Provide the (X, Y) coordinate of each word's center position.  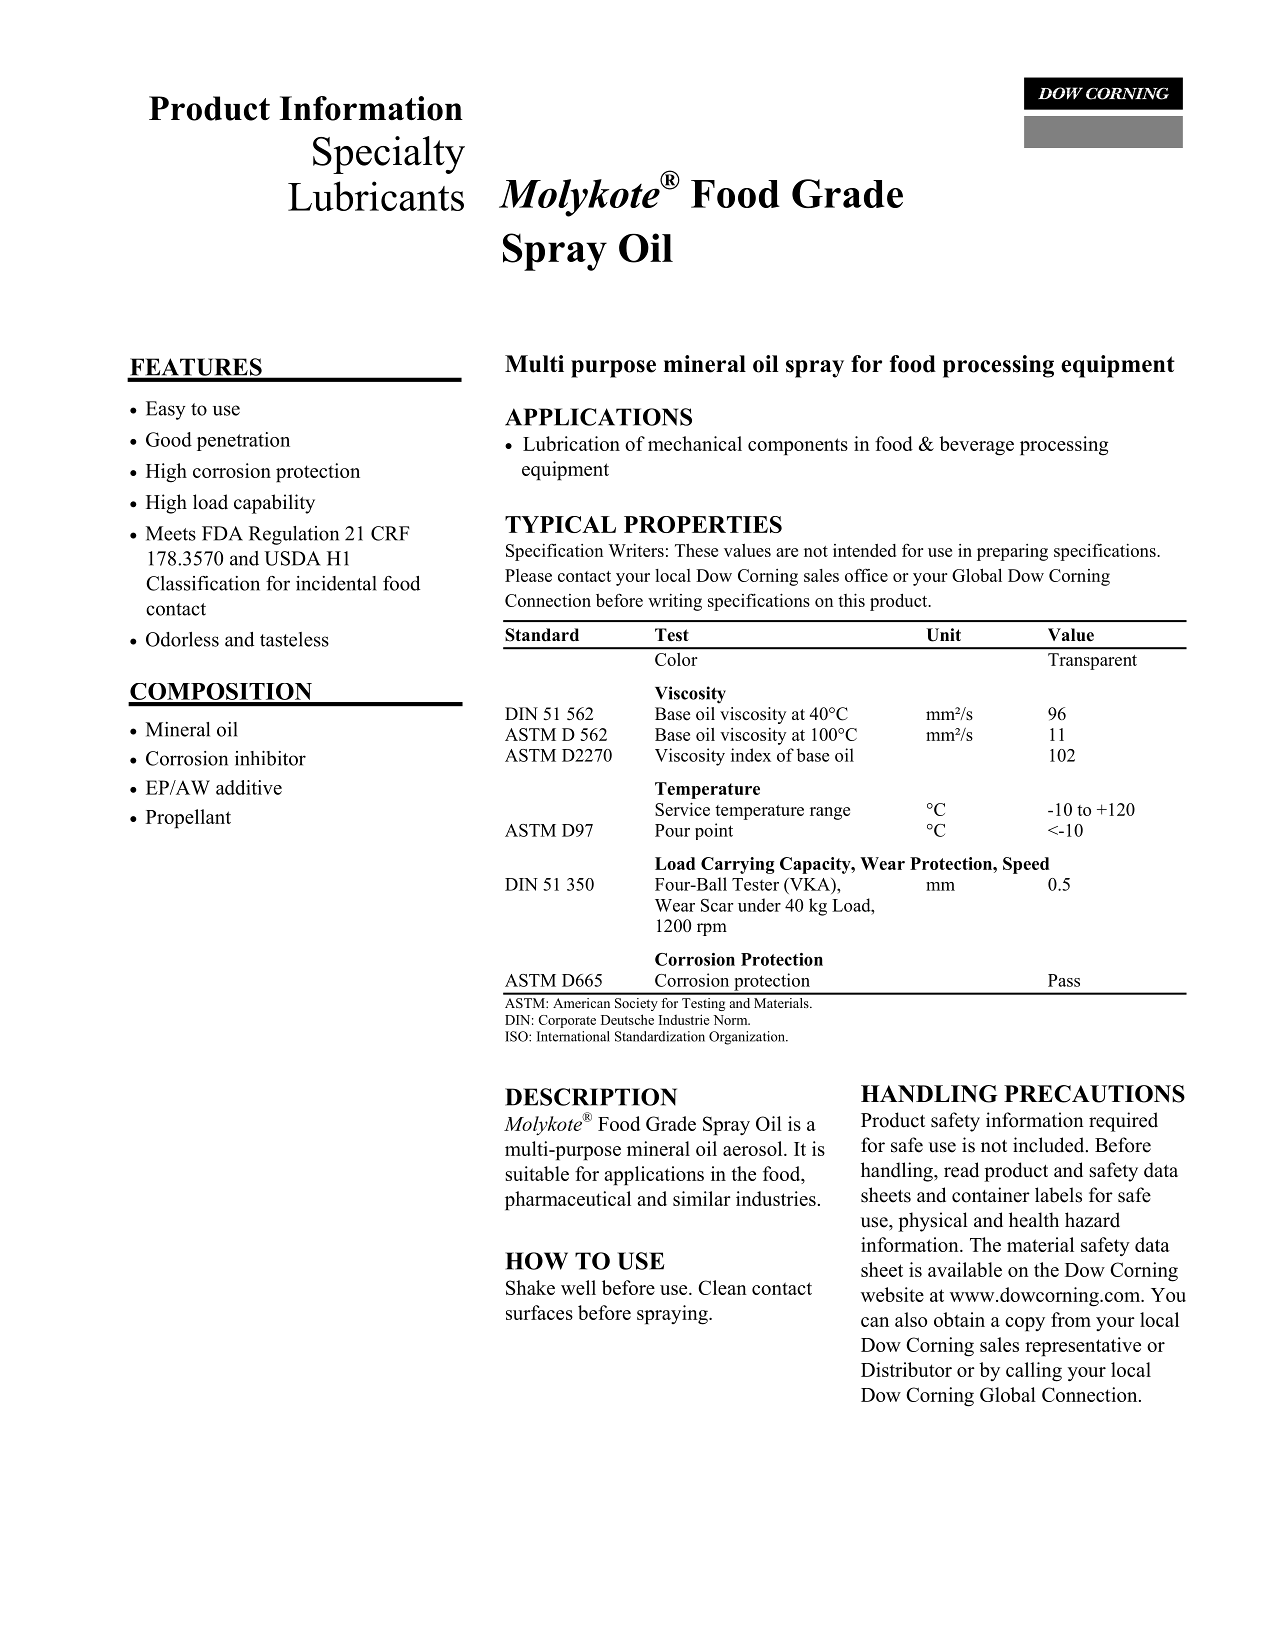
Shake (530, 1287)
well (578, 1287)
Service (682, 809)
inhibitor (270, 758)
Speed (1026, 865)
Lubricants (376, 196)
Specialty (389, 155)
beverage (976, 446)
